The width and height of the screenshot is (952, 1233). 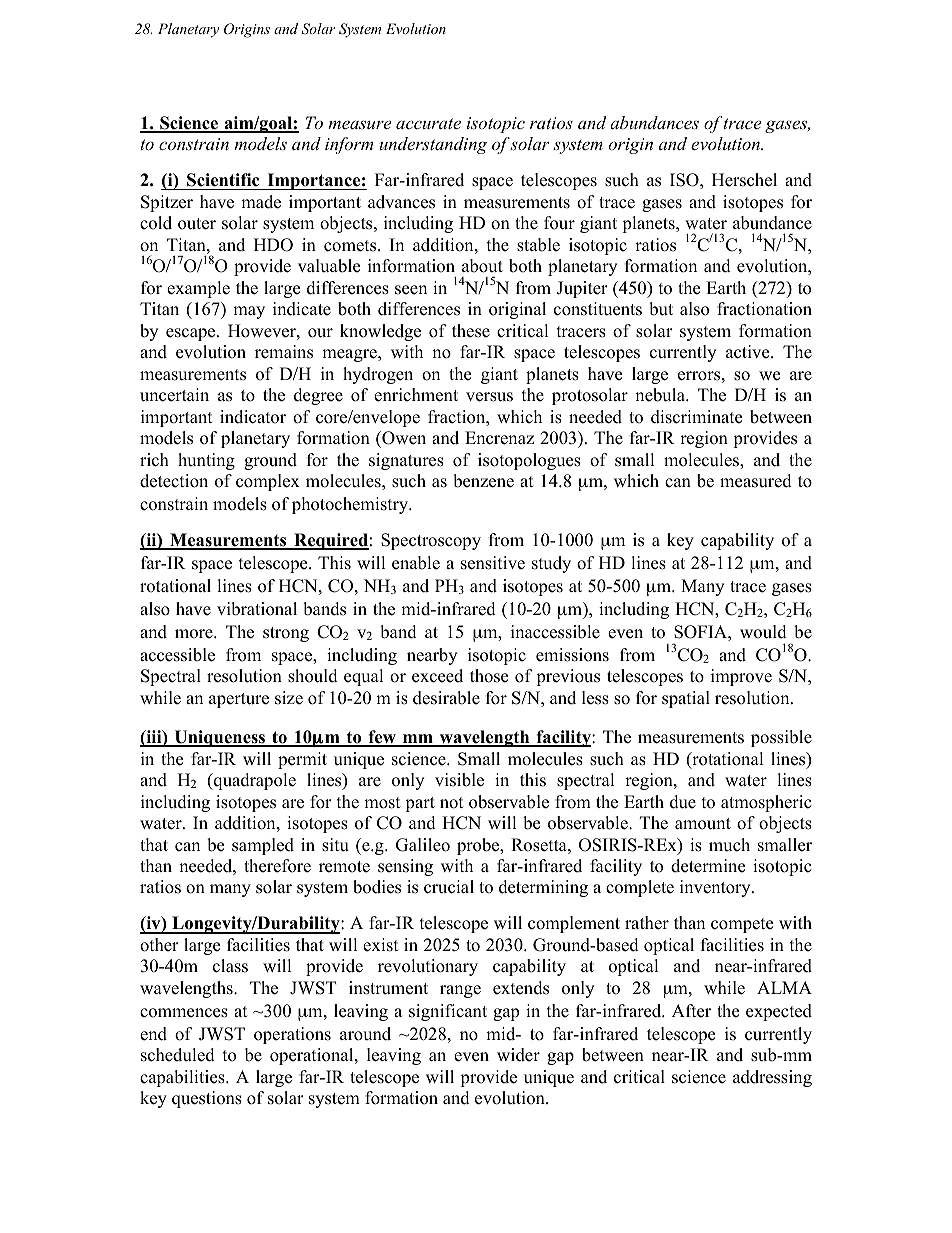 I want to click on spatial, so click(x=686, y=699).
